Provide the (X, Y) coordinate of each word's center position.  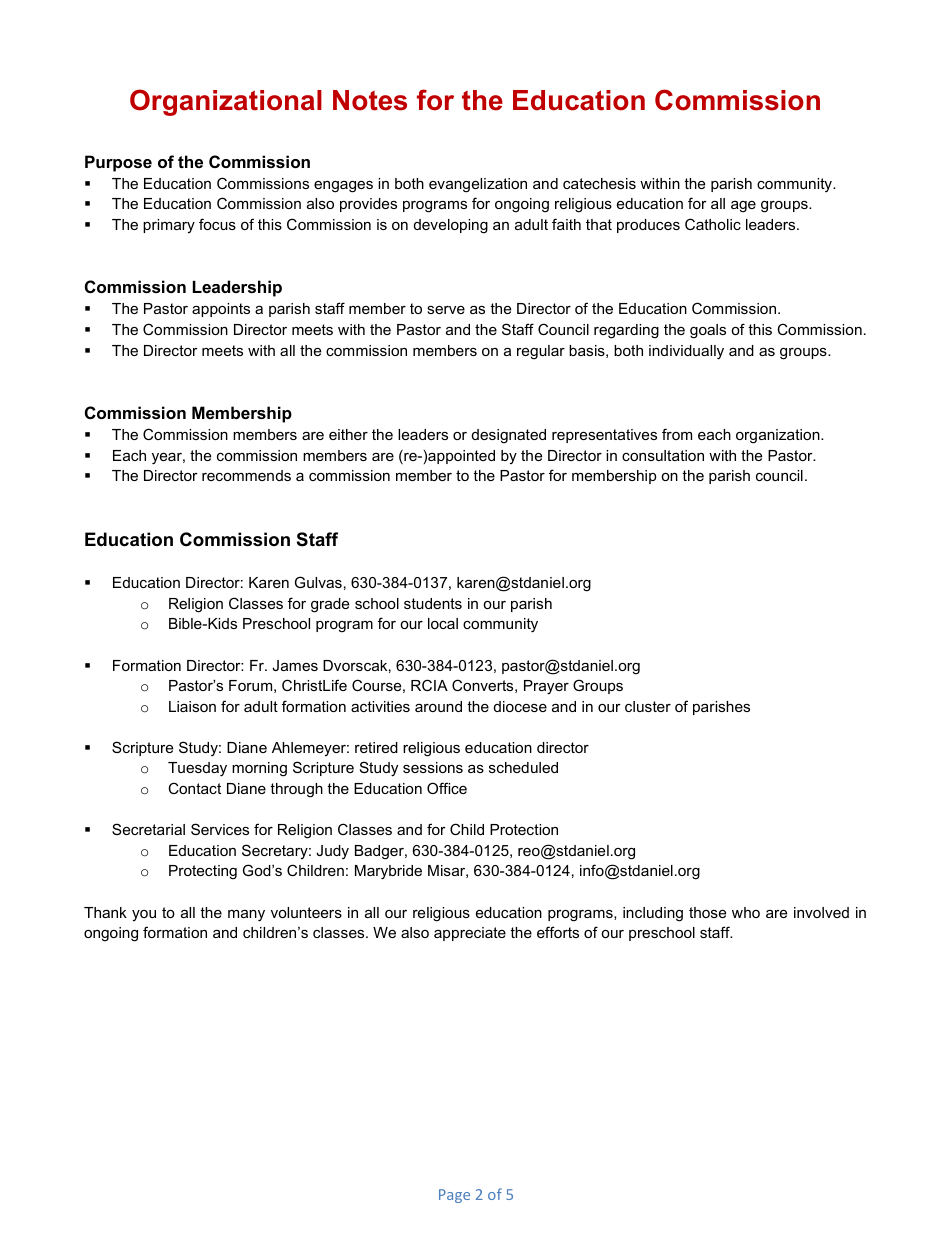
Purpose (118, 163)
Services (220, 829)
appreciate (470, 934)
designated (509, 436)
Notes (370, 100)
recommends (246, 475)
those (707, 912)
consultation (663, 455)
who (746, 912)
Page (454, 1196)
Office (447, 788)
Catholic (713, 224)
